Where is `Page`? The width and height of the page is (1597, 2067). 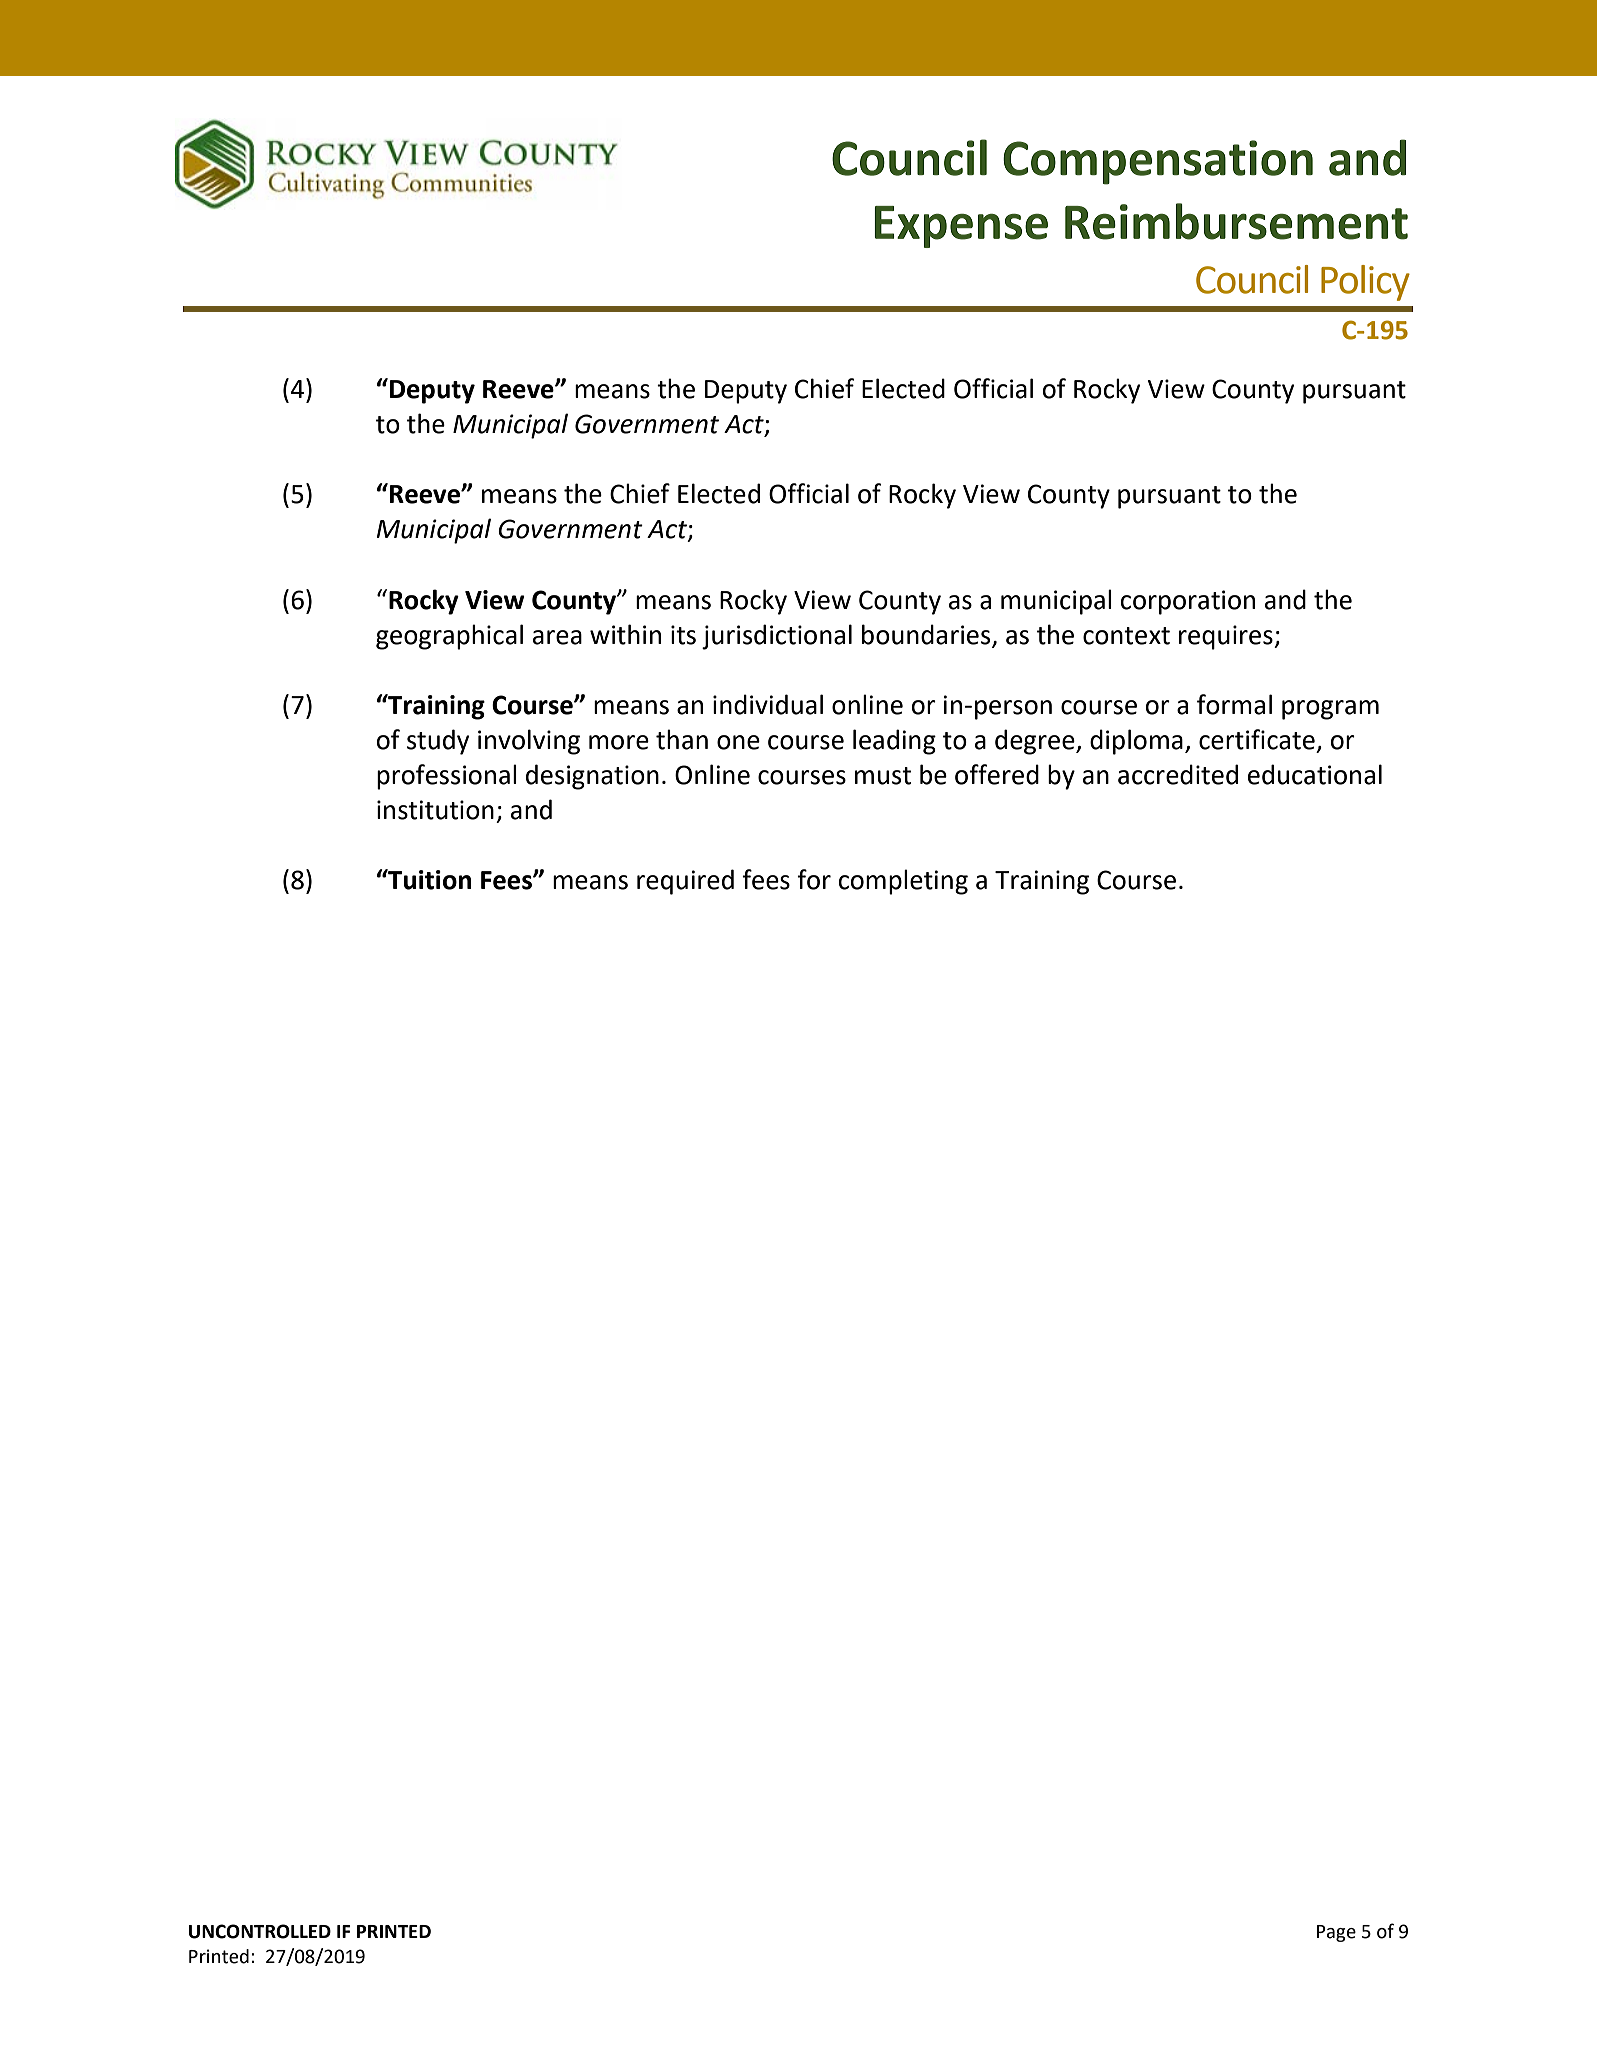 Page is located at coordinates (1336, 1933).
